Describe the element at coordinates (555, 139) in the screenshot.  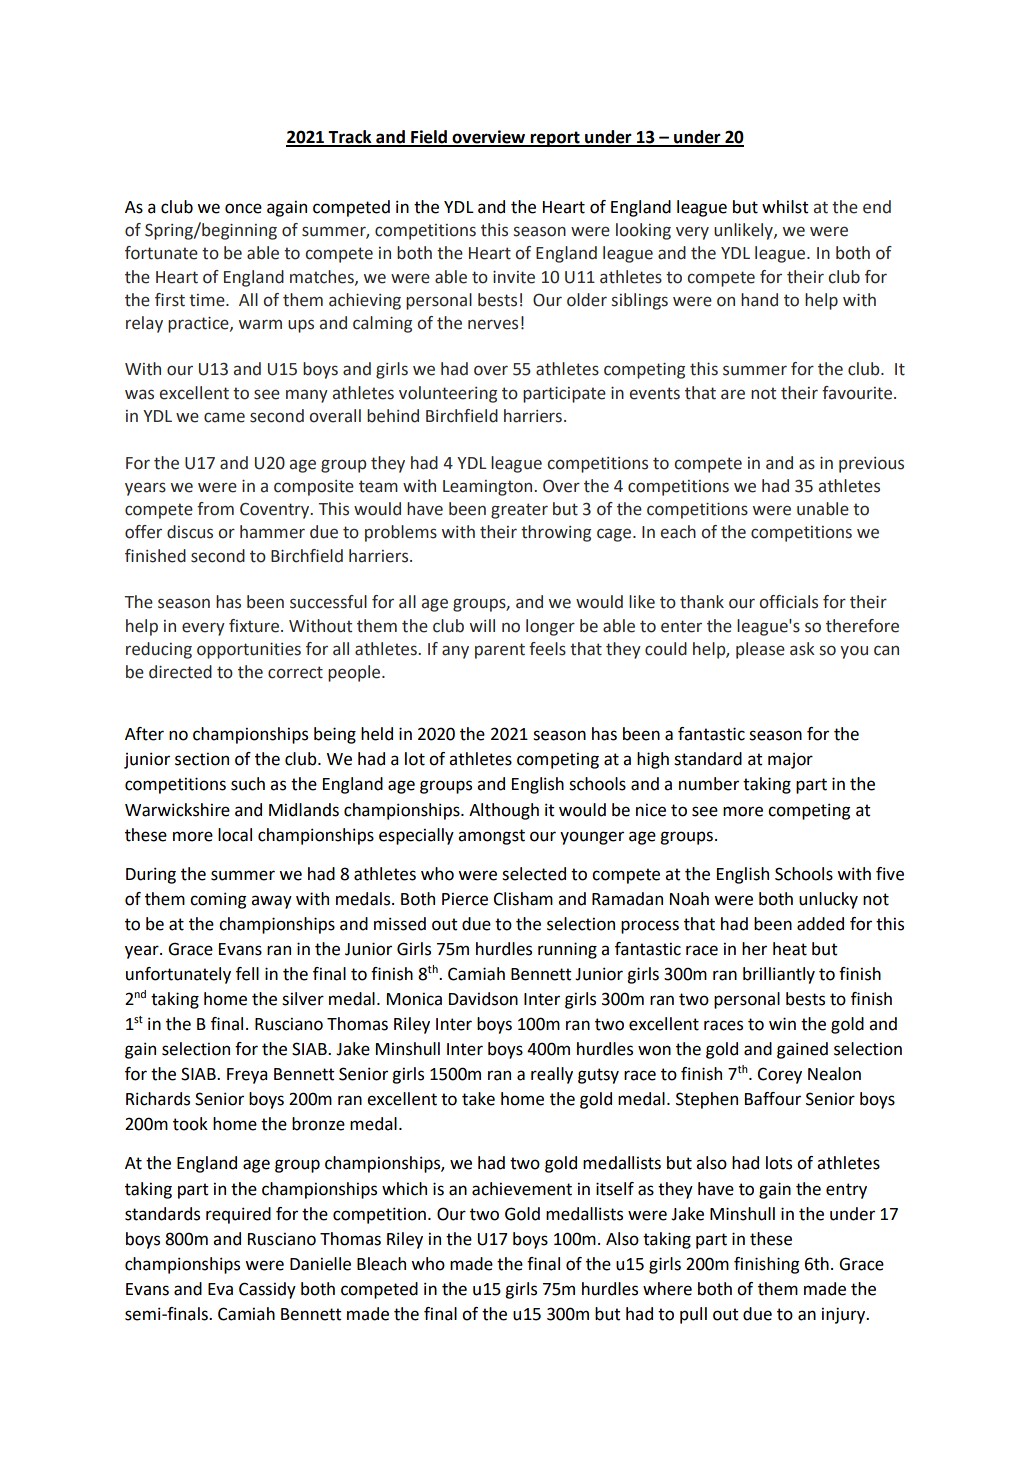
I see `report` at that location.
